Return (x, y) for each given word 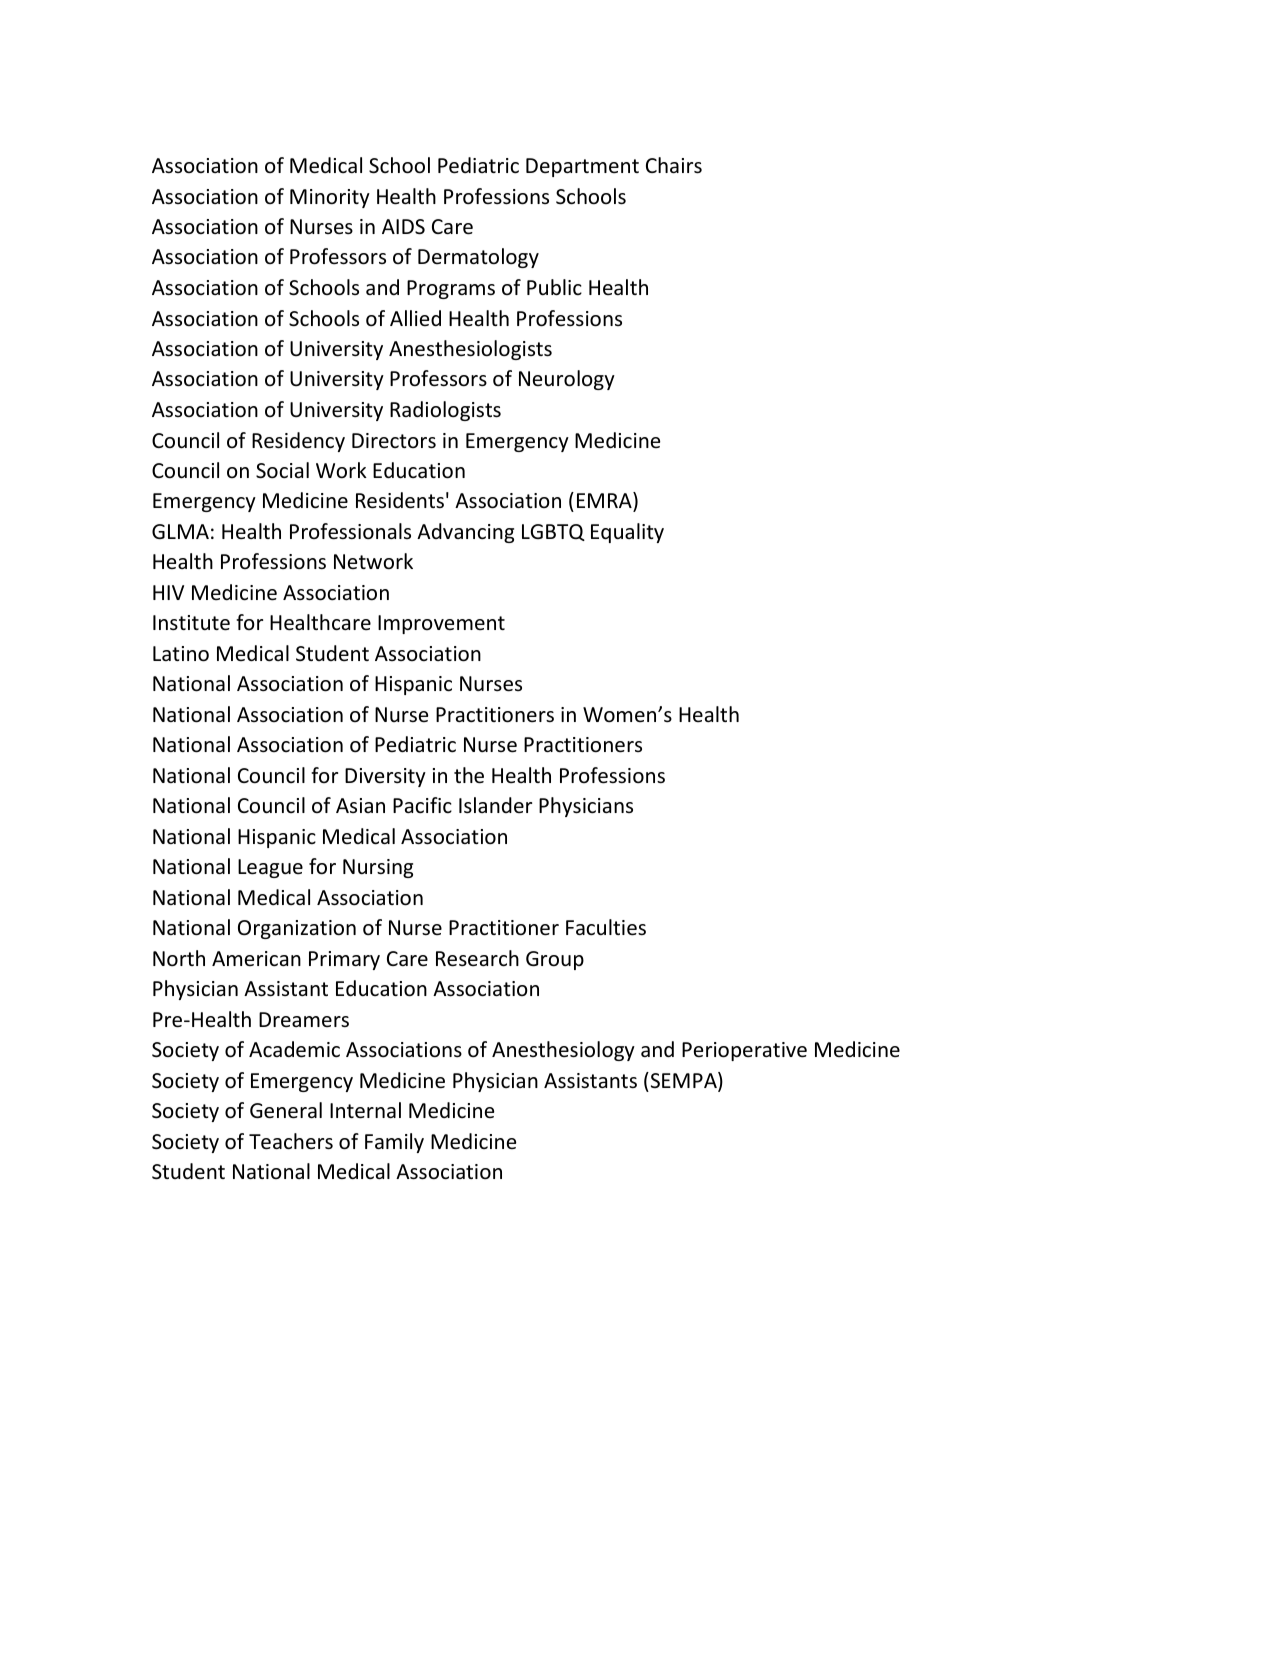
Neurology (567, 380)
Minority (330, 198)
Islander (495, 805)
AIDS (403, 227)
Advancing (465, 533)
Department (582, 167)
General (286, 1110)
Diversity (385, 777)
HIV (168, 592)
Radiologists (445, 411)
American (256, 959)
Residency (298, 442)
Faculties (606, 927)
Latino (181, 654)
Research (477, 958)
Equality (627, 533)
